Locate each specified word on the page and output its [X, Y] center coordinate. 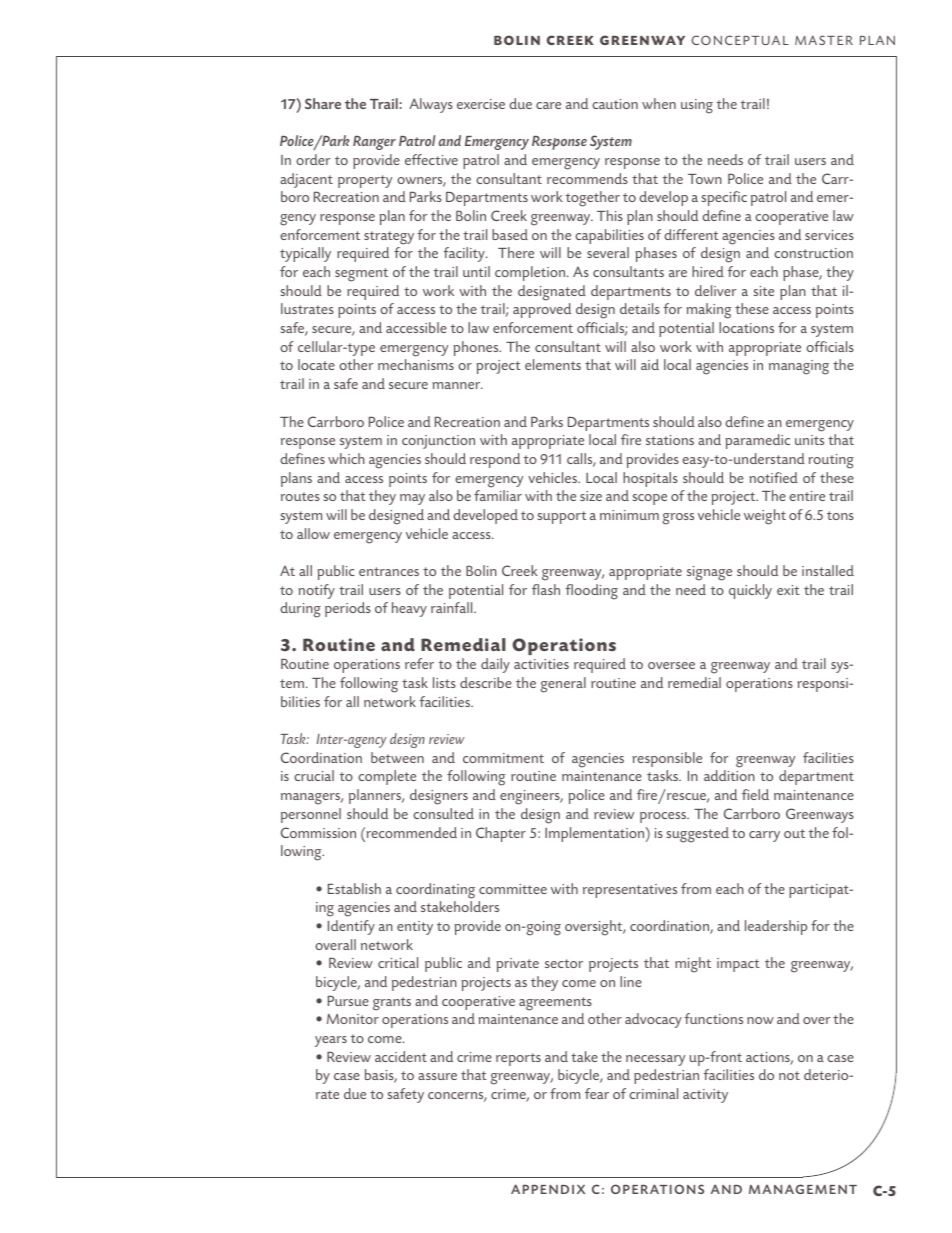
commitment [503, 758]
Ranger [374, 143]
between [397, 757]
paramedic [757, 441]
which [346, 458]
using [697, 106]
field [755, 794]
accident [401, 1056]
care [548, 105]
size [591, 496]
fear [597, 1093]
